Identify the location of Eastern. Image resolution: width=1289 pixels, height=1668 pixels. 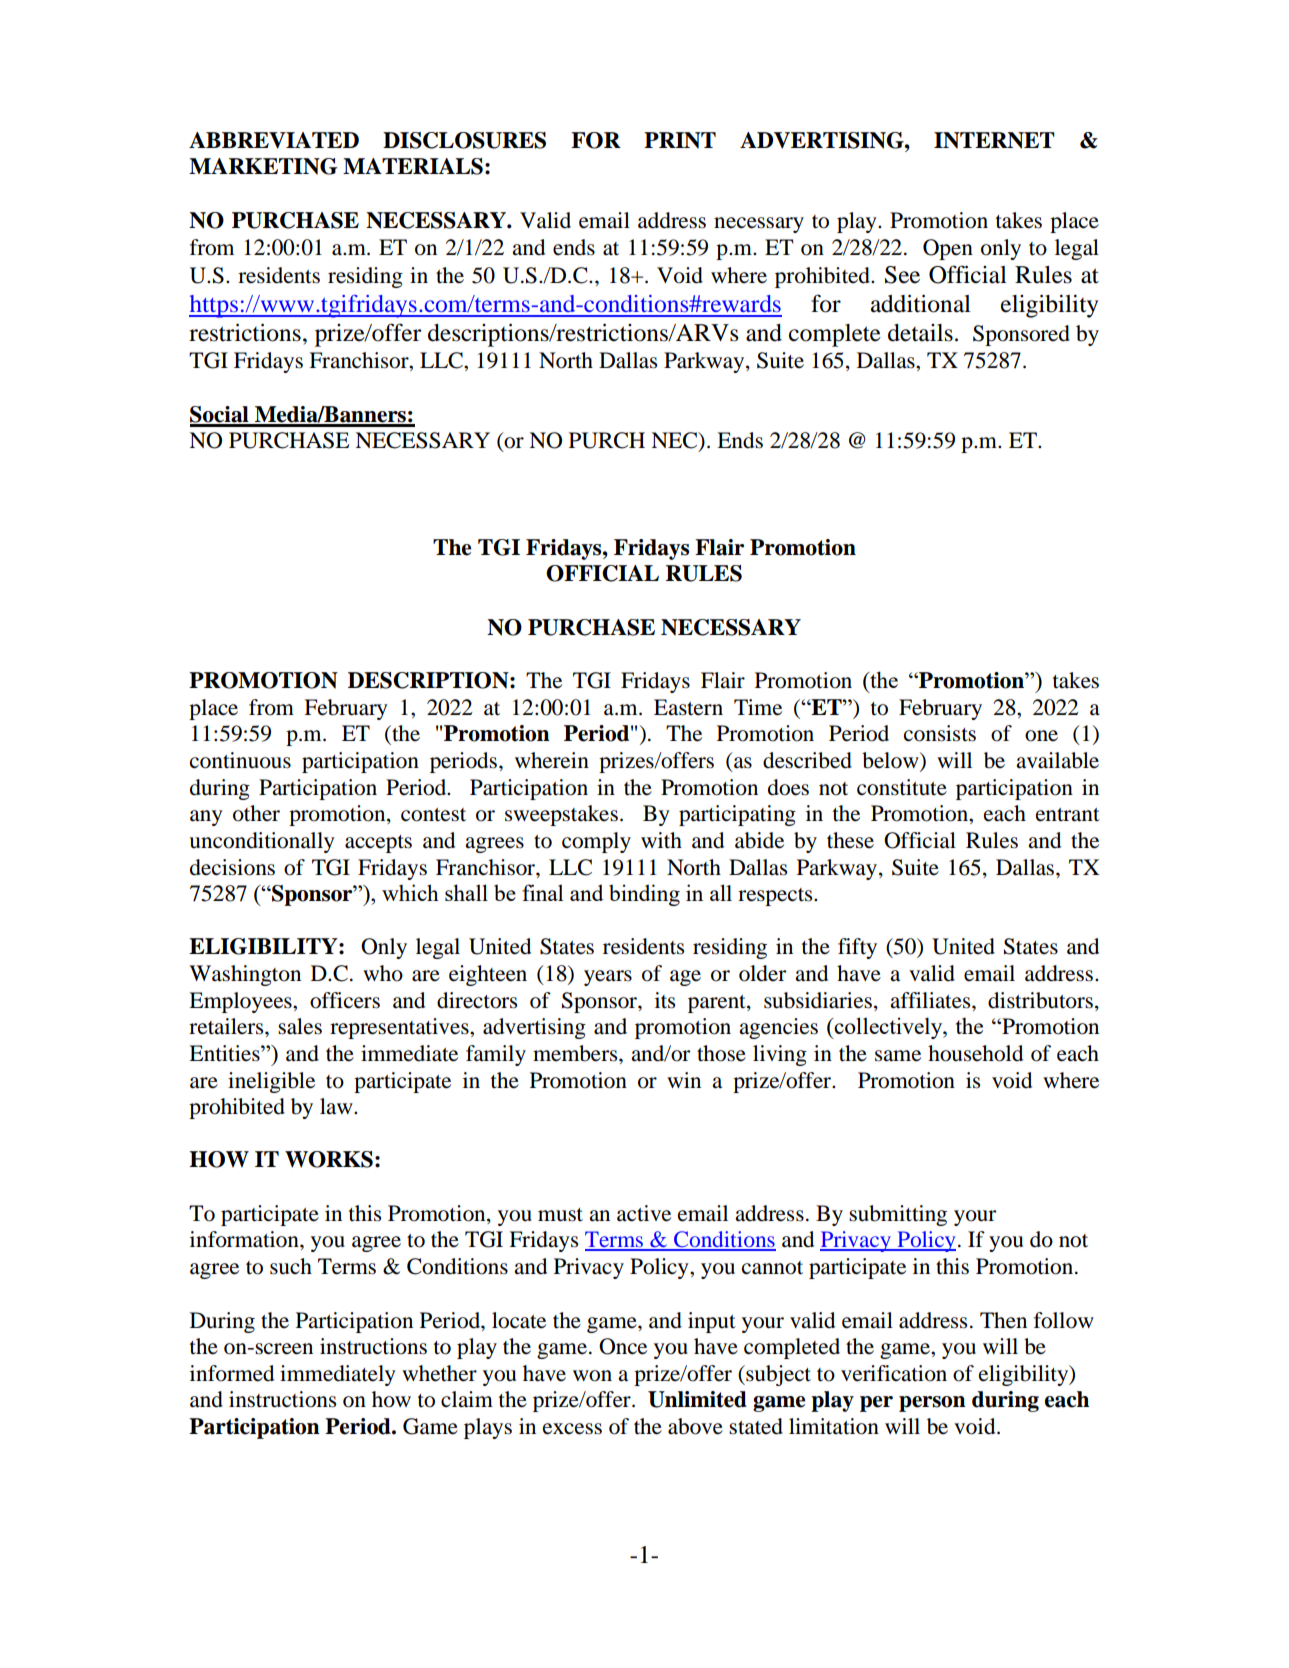
(688, 707).
